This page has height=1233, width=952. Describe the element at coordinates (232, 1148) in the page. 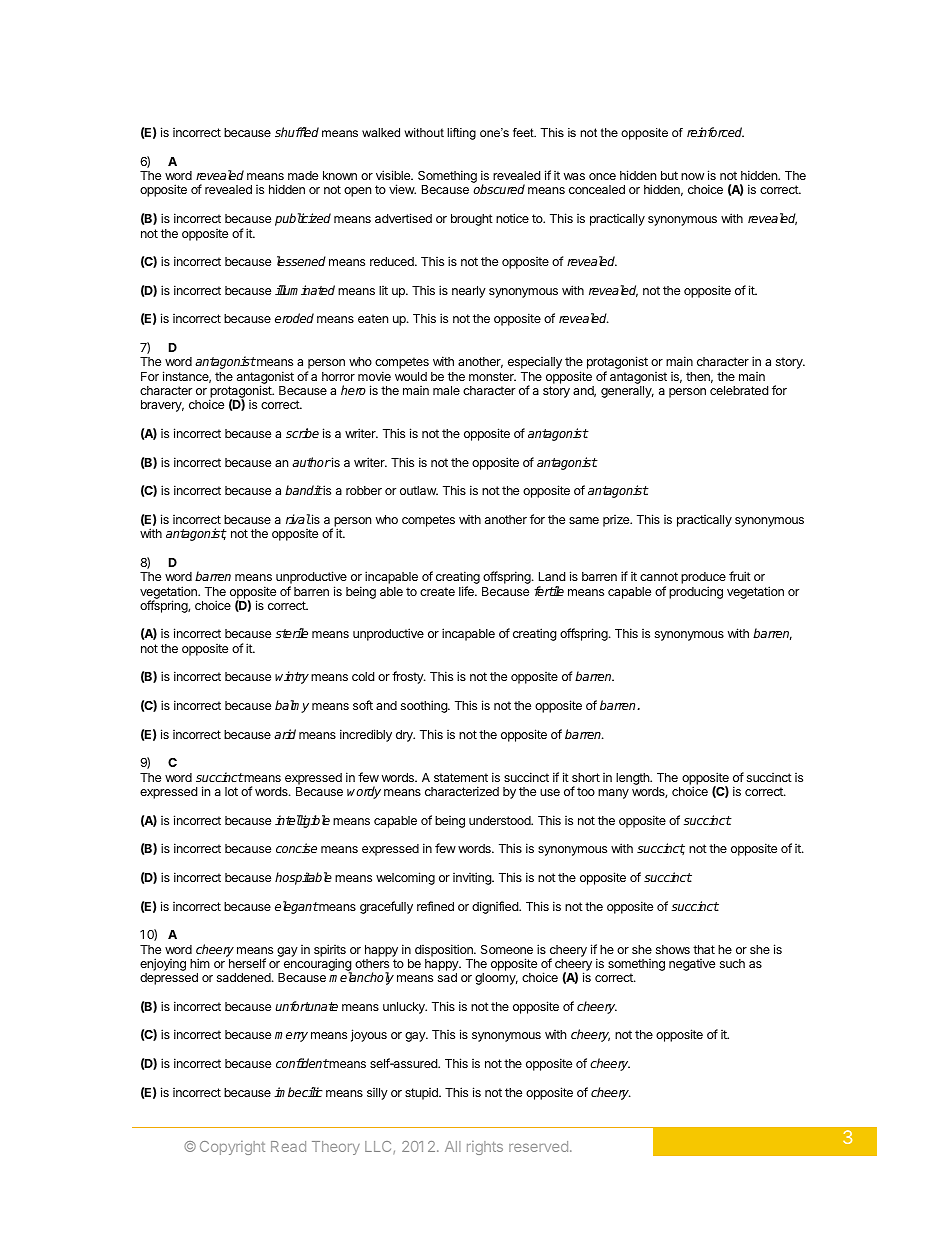

I see `Copyright` at that location.
